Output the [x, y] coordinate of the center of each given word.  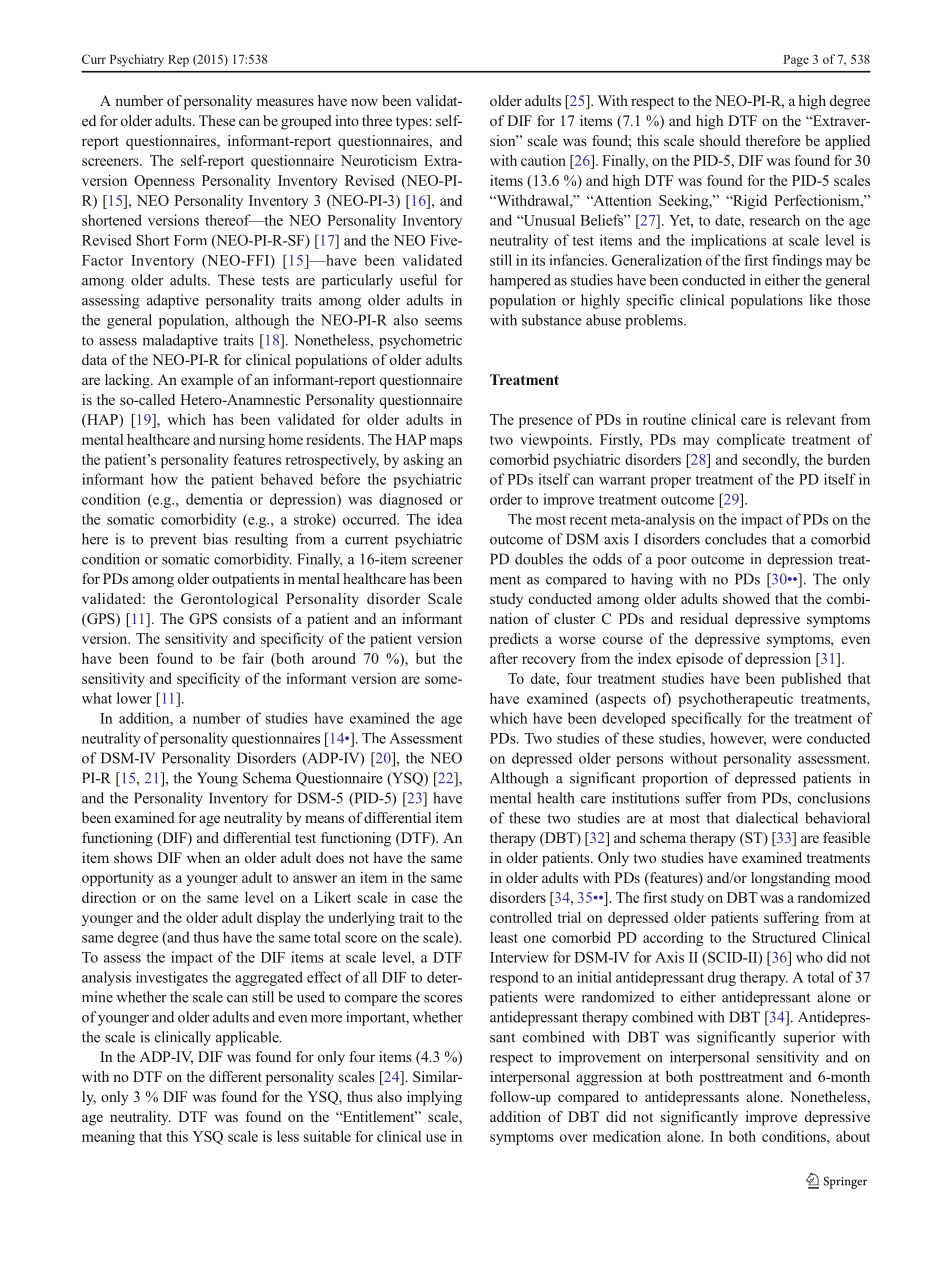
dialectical [767, 818]
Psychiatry [137, 60]
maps [446, 442]
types [413, 123]
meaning [108, 1137]
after [504, 658]
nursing [242, 440]
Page [796, 61]
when [203, 857]
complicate [751, 441]
